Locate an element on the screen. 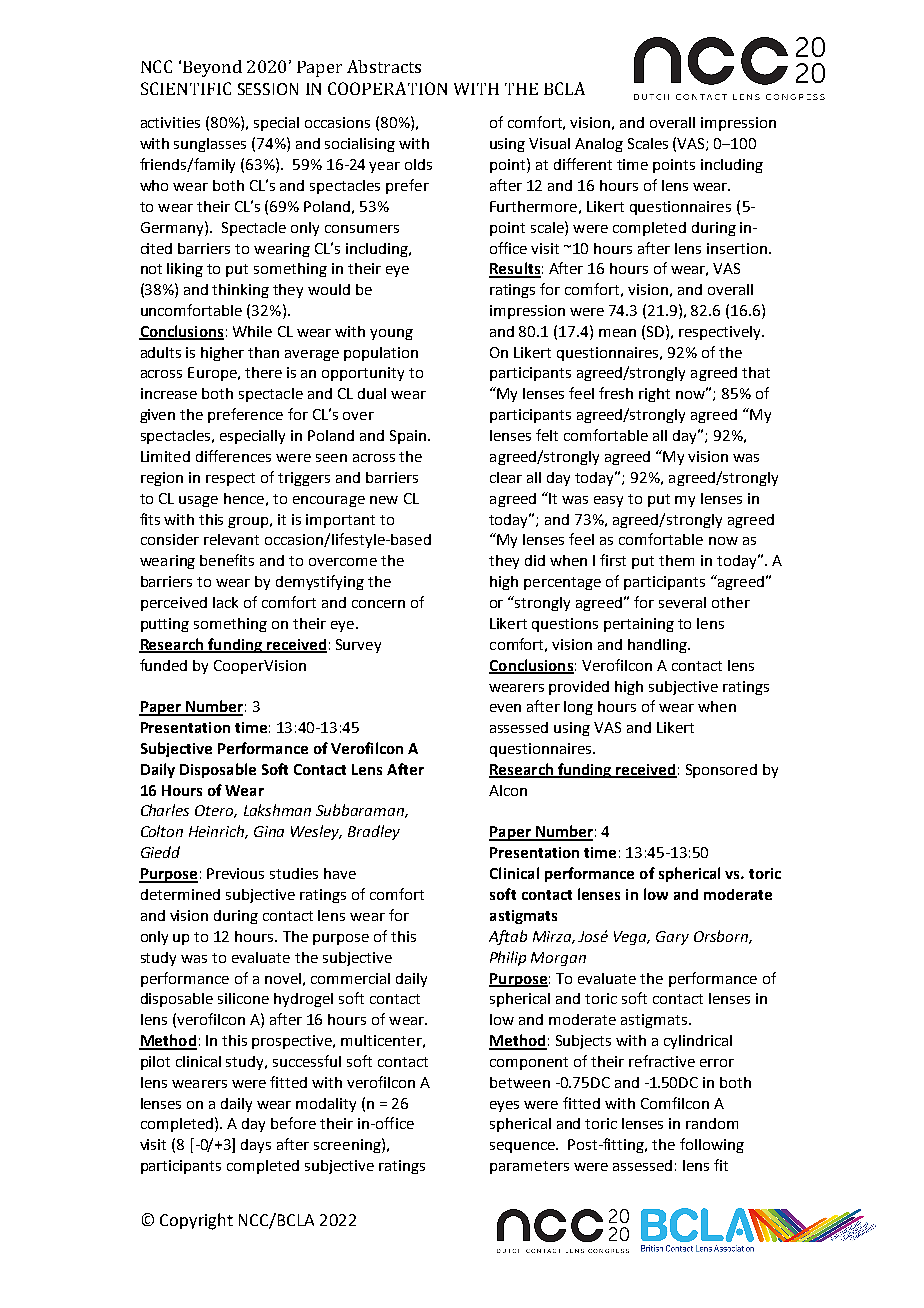 The image size is (924, 1308). COOPERATION is located at coordinates (387, 88).
